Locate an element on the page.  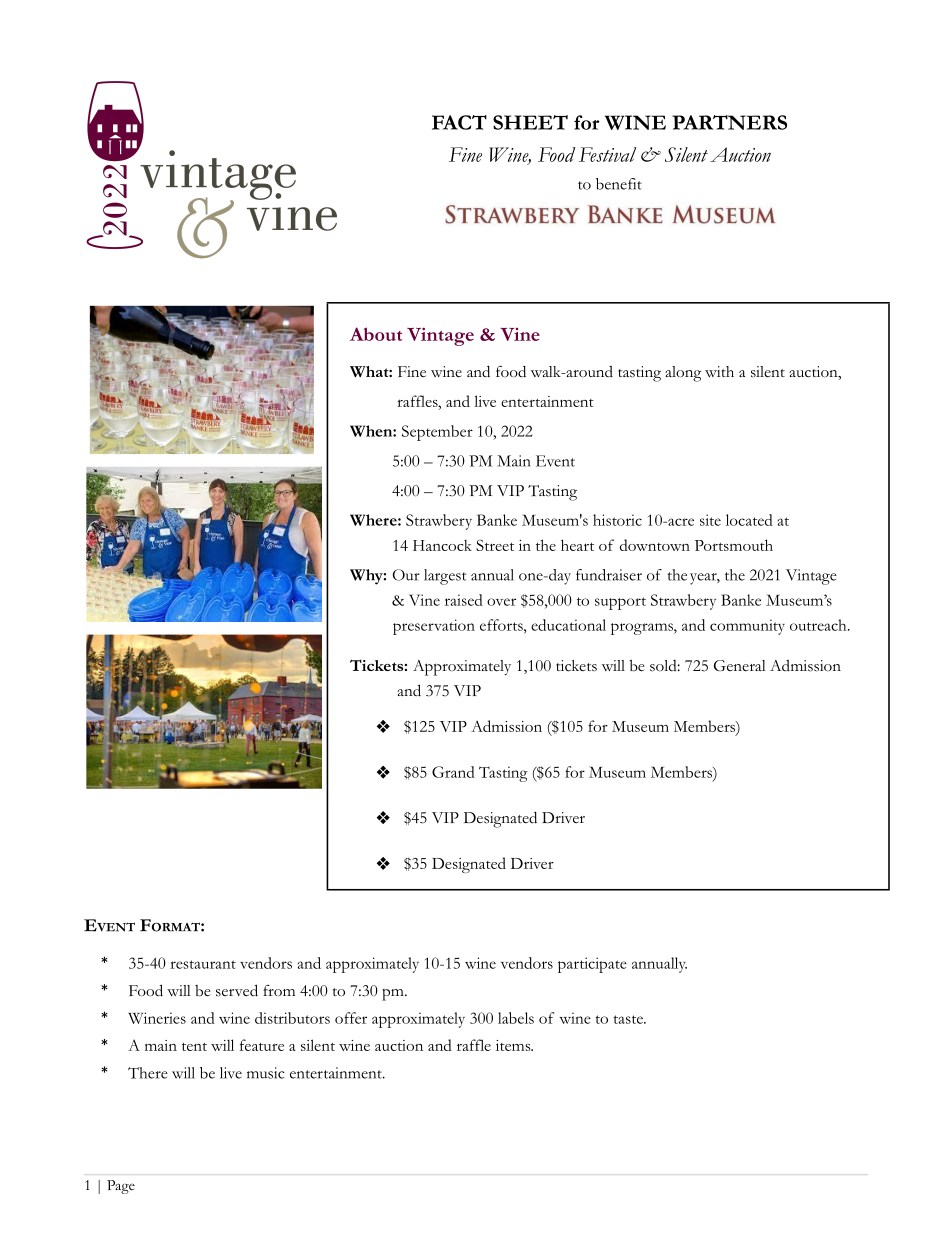
preservation is located at coordinates (434, 627).
